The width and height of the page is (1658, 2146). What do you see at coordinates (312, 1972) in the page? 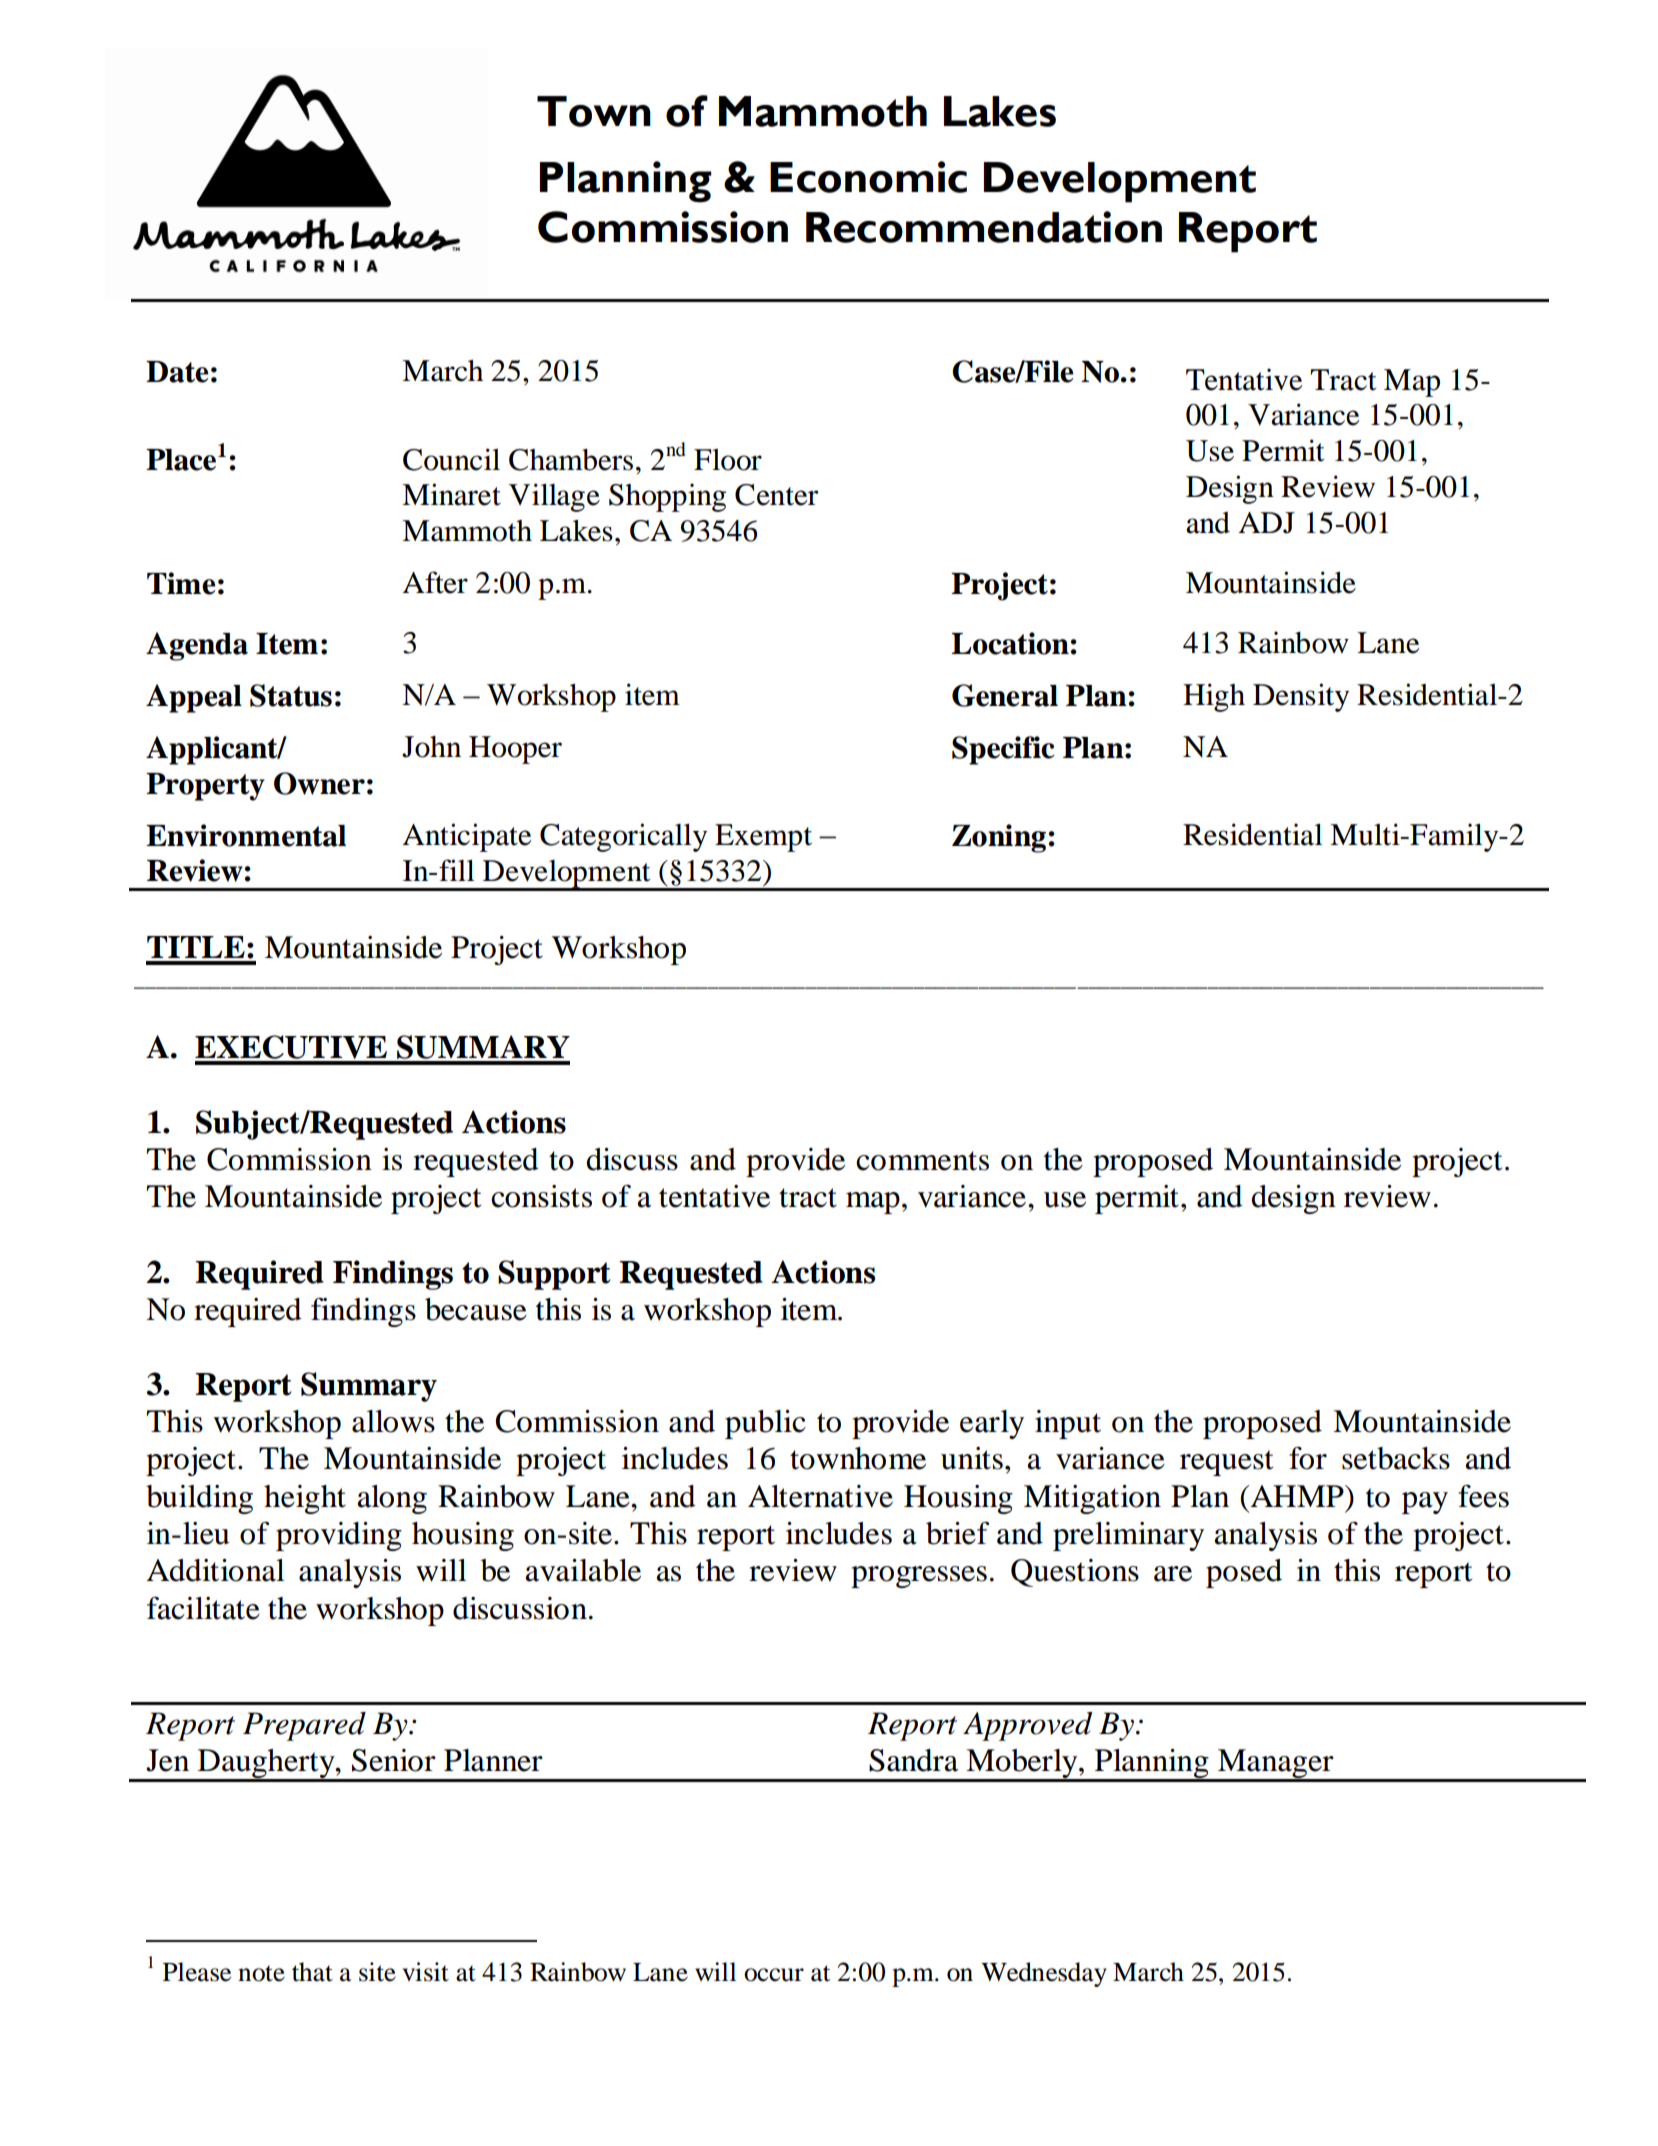
I see `that` at bounding box center [312, 1972].
